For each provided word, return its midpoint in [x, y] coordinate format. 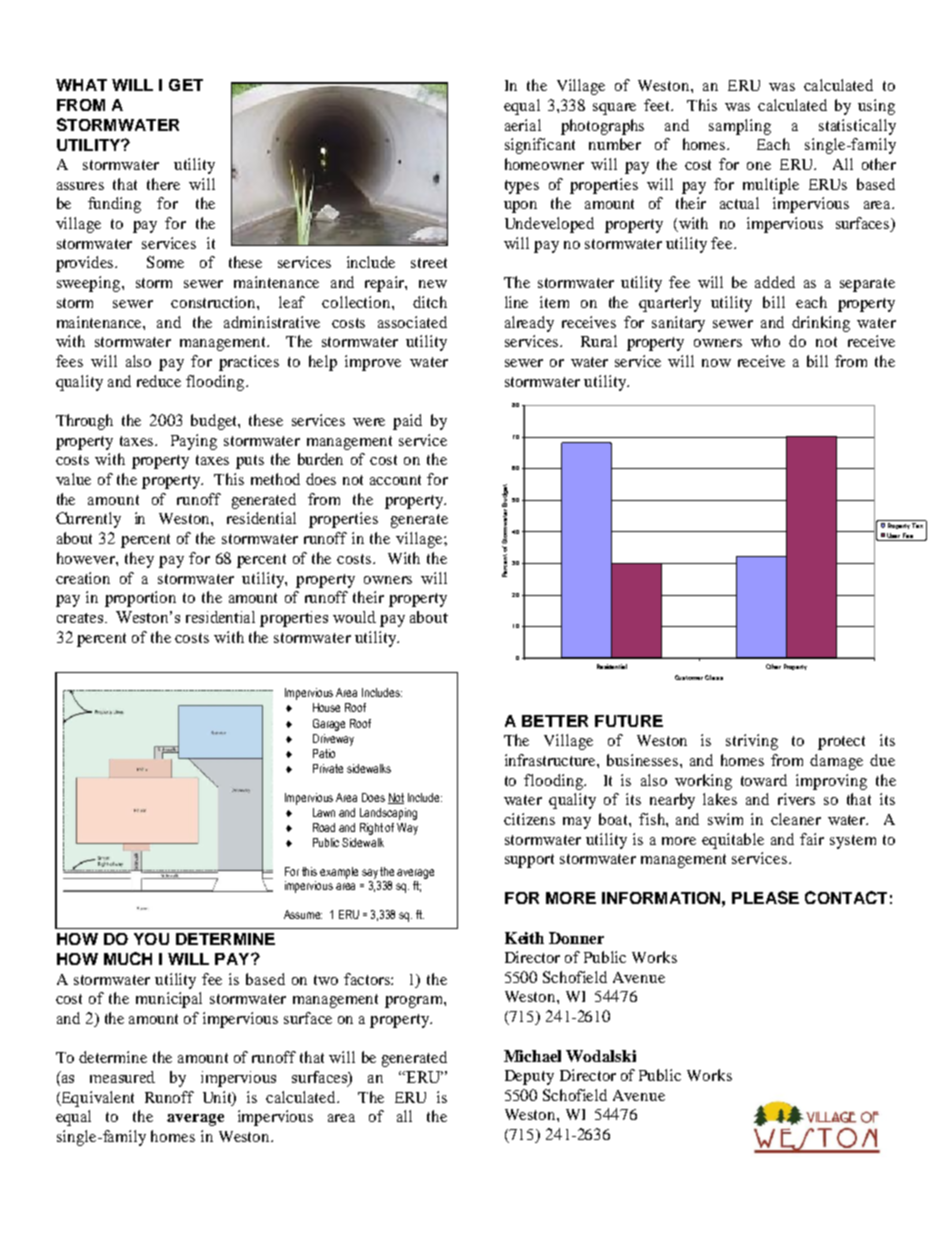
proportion [140, 599]
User [893, 535]
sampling [740, 127]
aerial [523, 125]
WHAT [81, 85]
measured [122, 1077]
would [354, 617]
